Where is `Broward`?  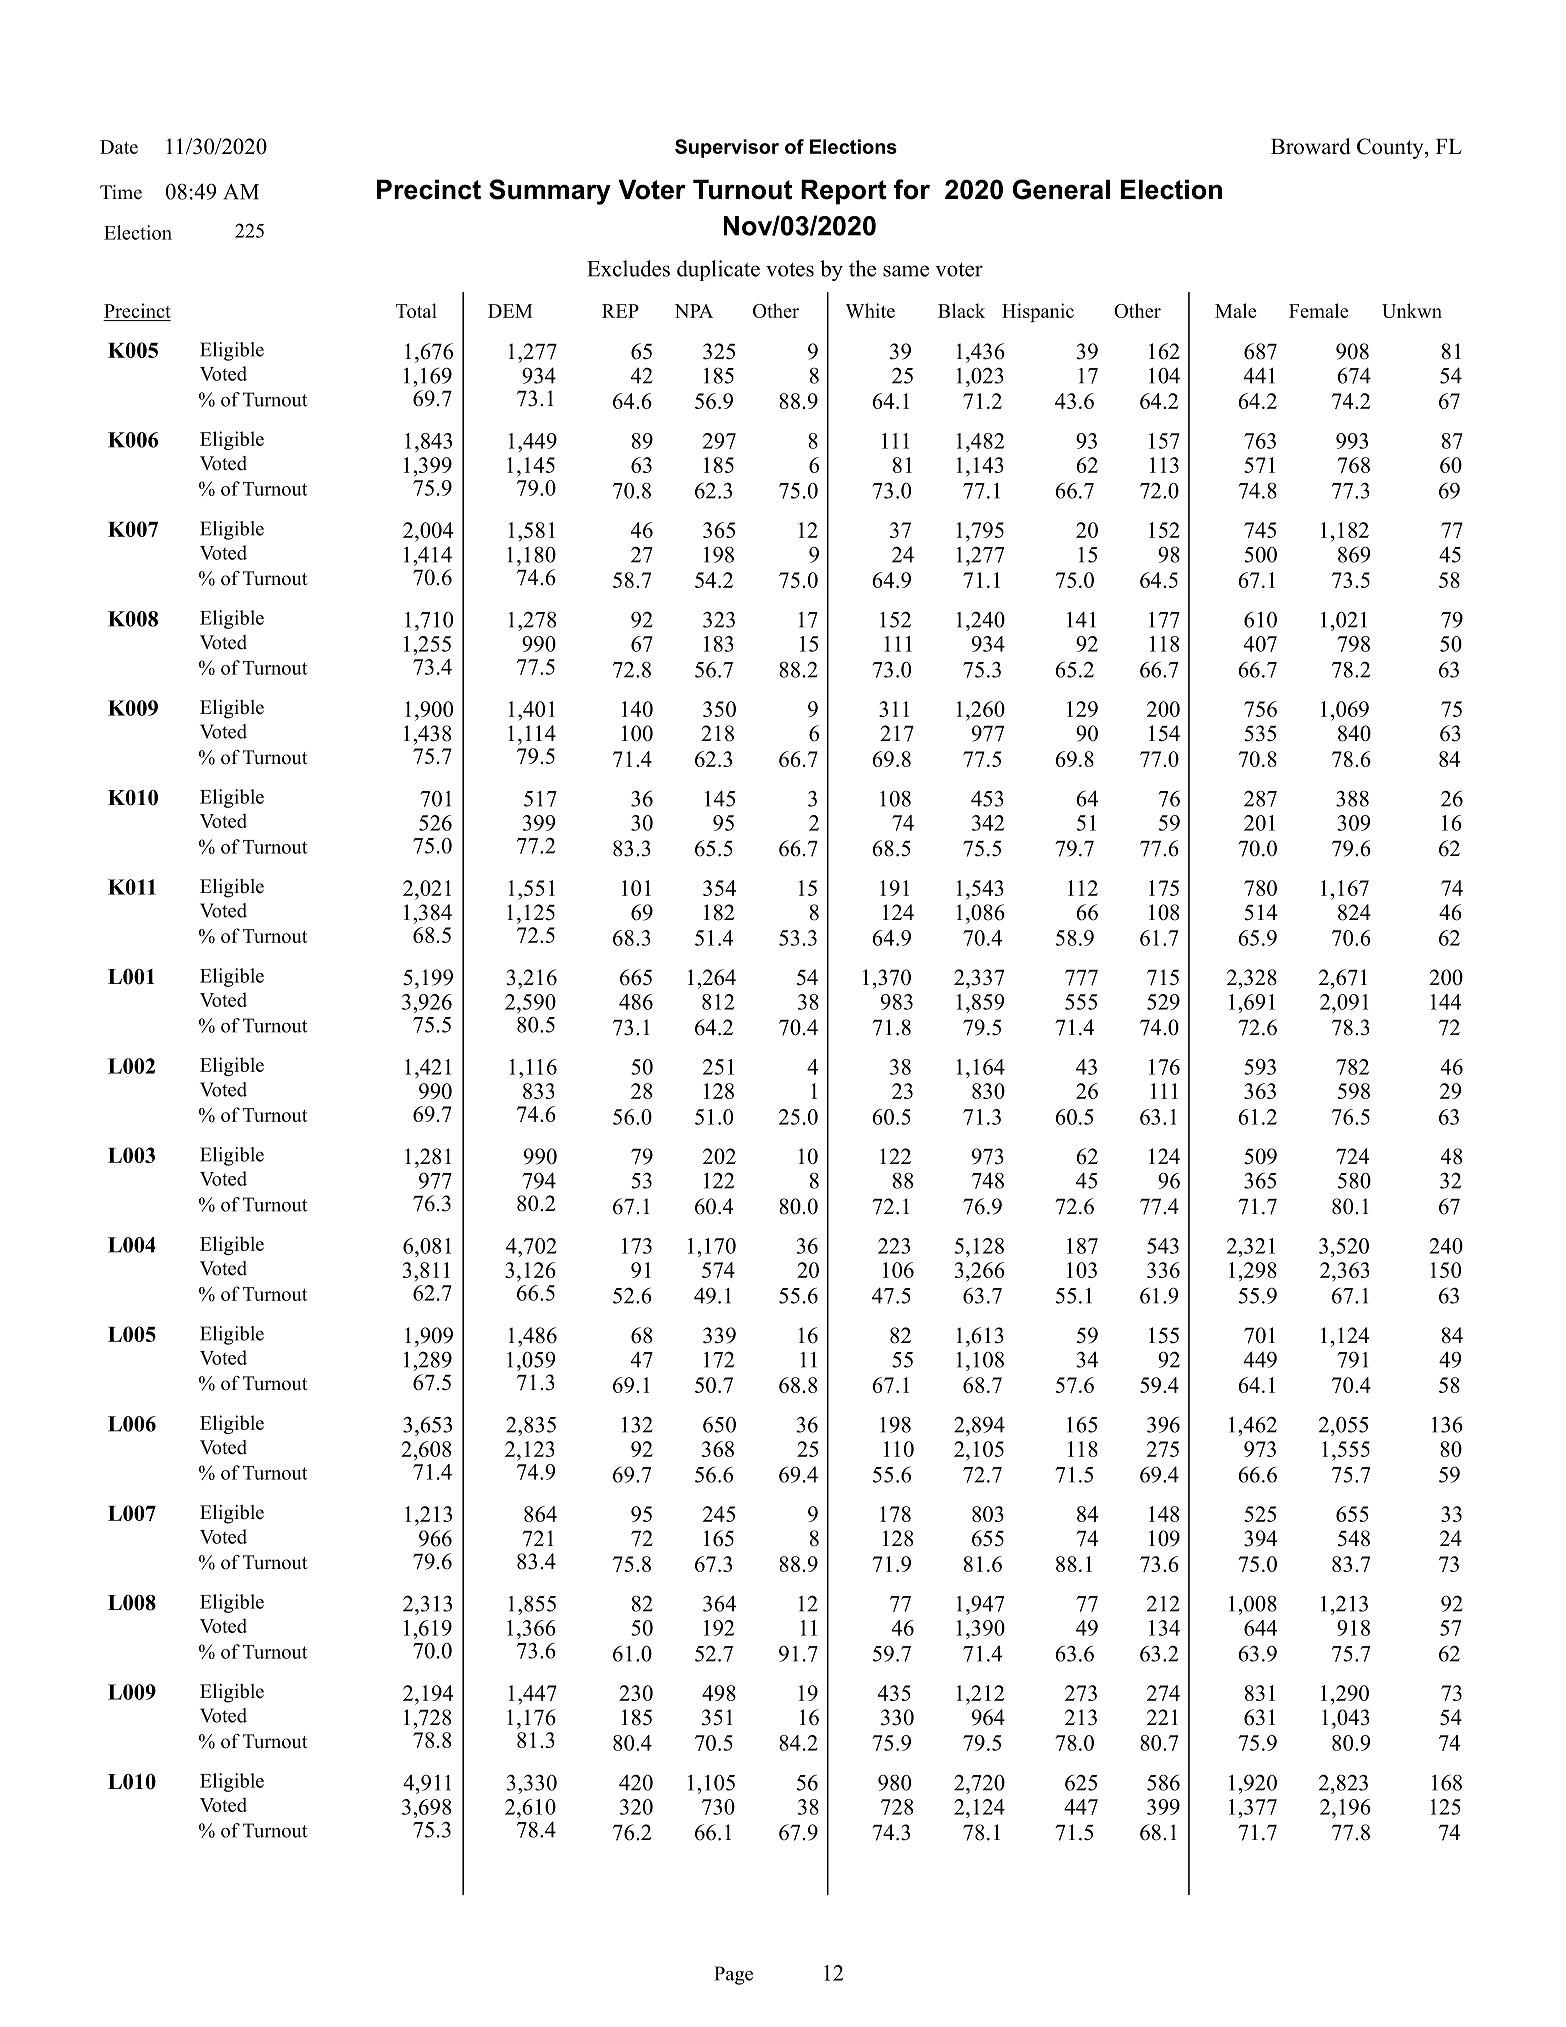 Broward is located at coordinates (1311, 146).
